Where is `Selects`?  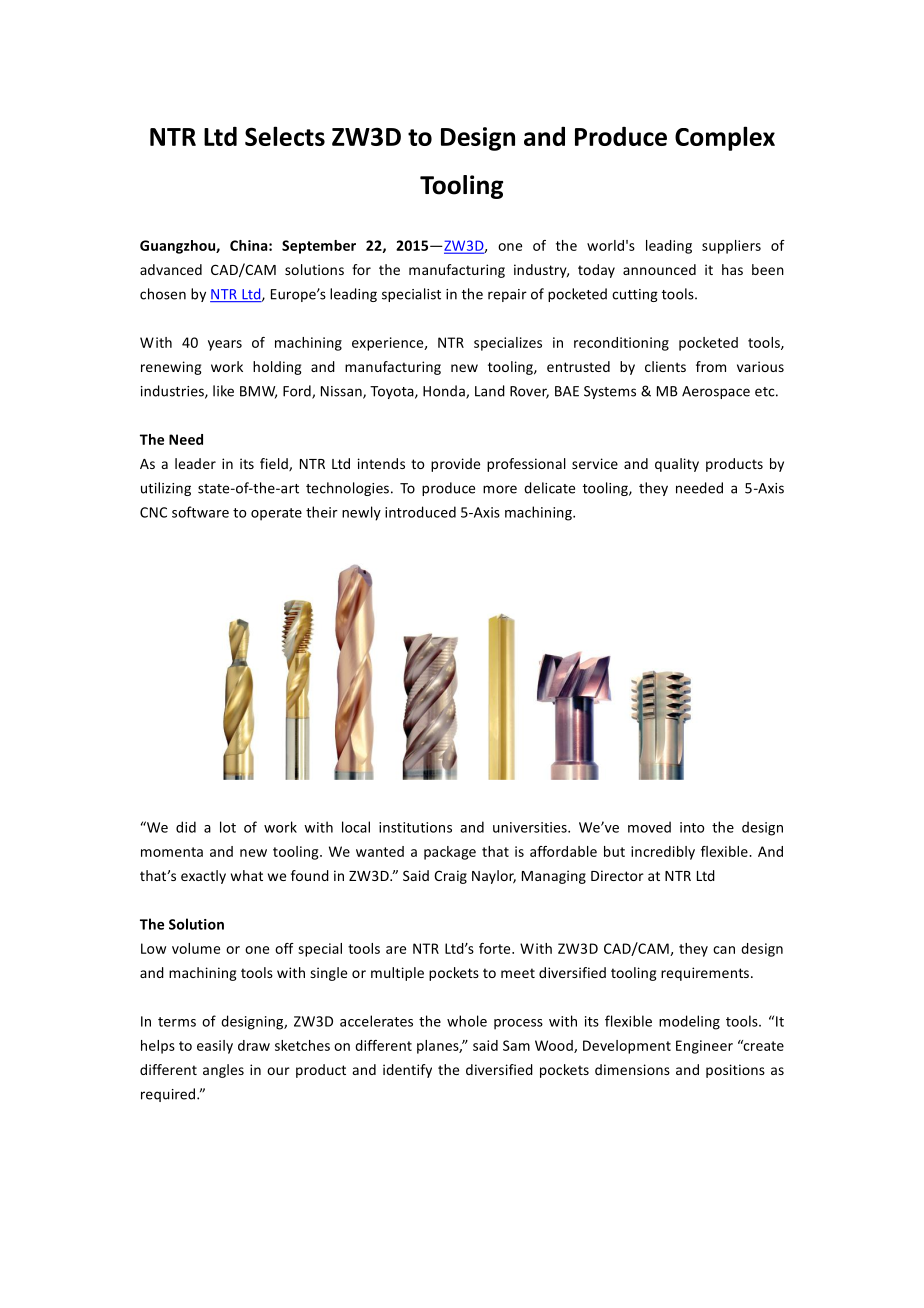 Selects is located at coordinates (285, 136).
